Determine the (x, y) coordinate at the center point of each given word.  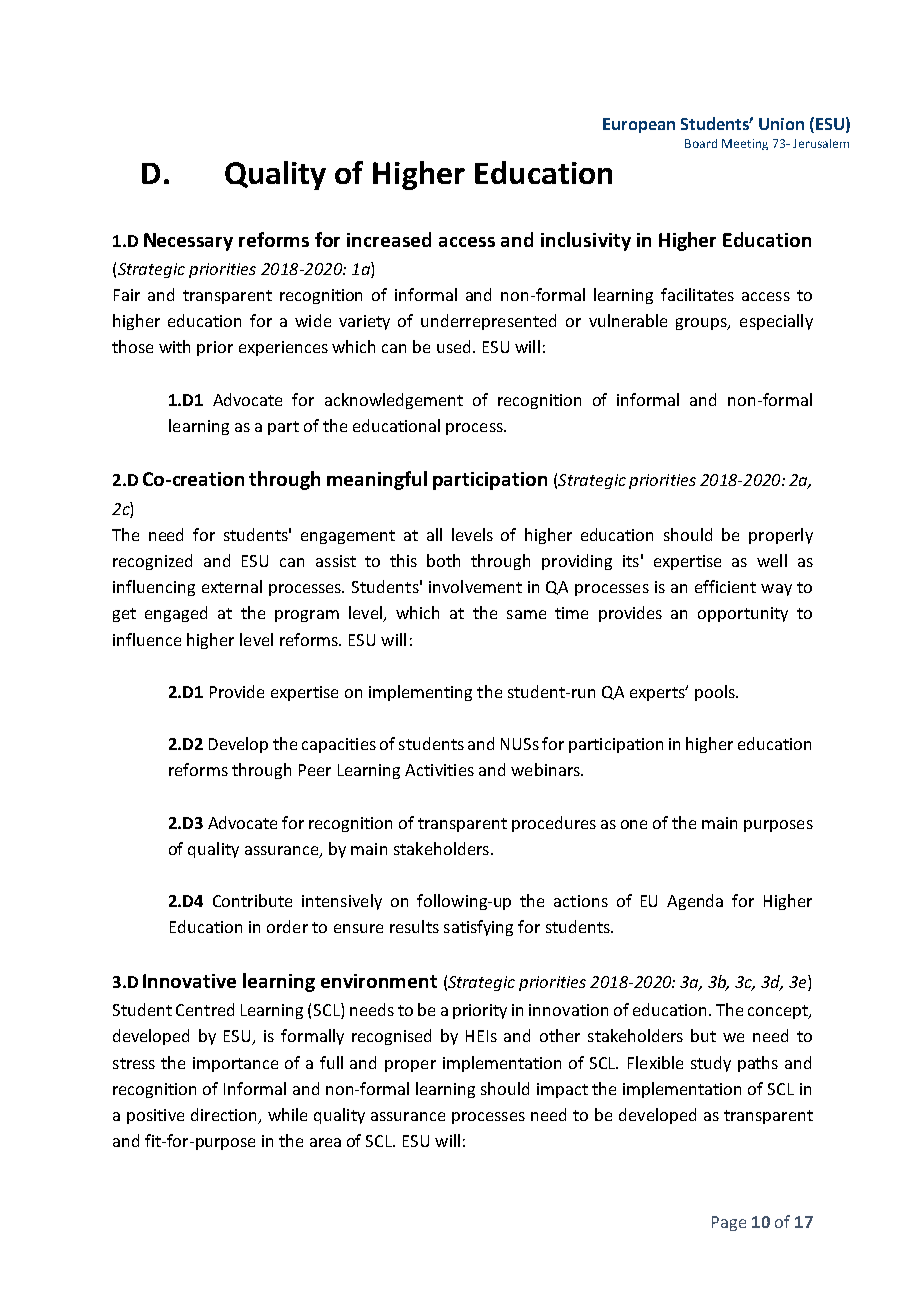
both (443, 560)
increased (389, 239)
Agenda (695, 902)
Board (701, 143)
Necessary (188, 242)
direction (225, 1116)
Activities (439, 770)
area (325, 1142)
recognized (152, 562)
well (772, 560)
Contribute (252, 900)
